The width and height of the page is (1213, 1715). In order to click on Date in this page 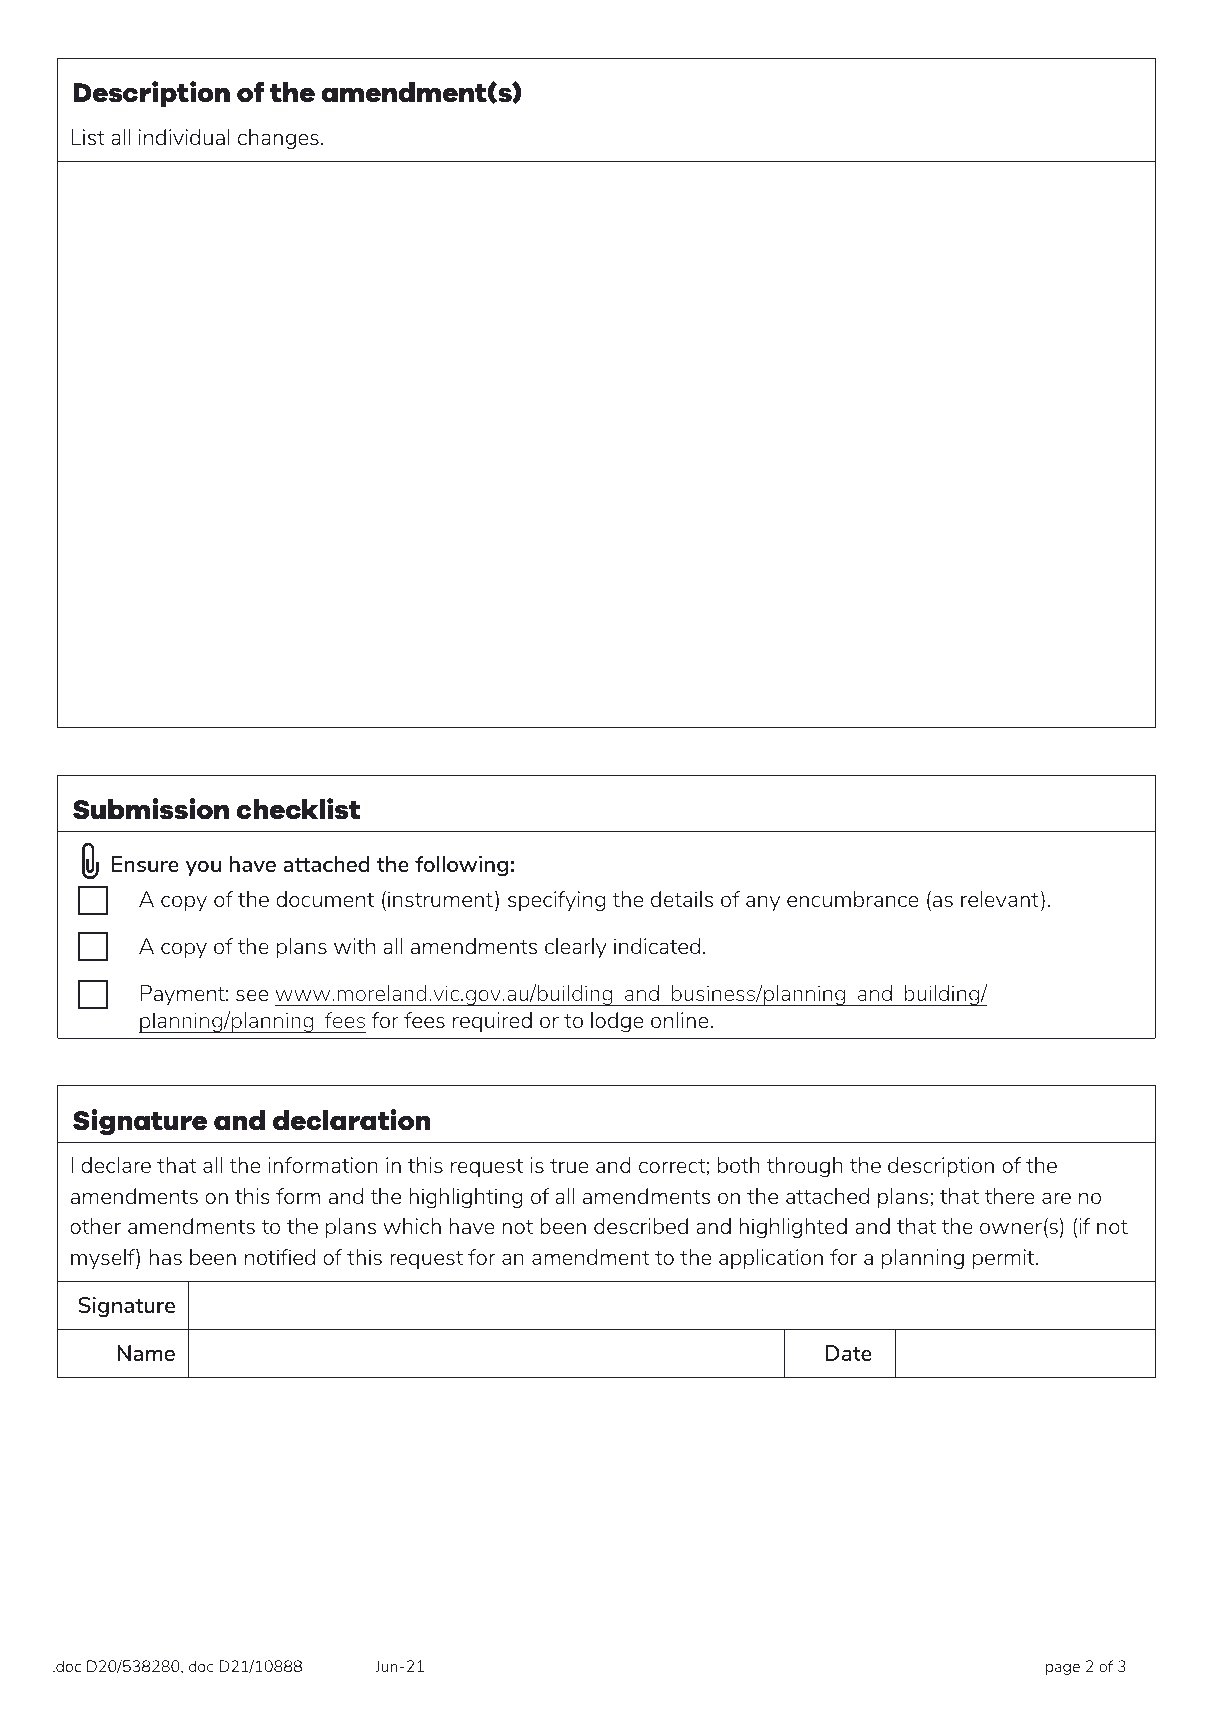, I will do `click(848, 1353)`.
